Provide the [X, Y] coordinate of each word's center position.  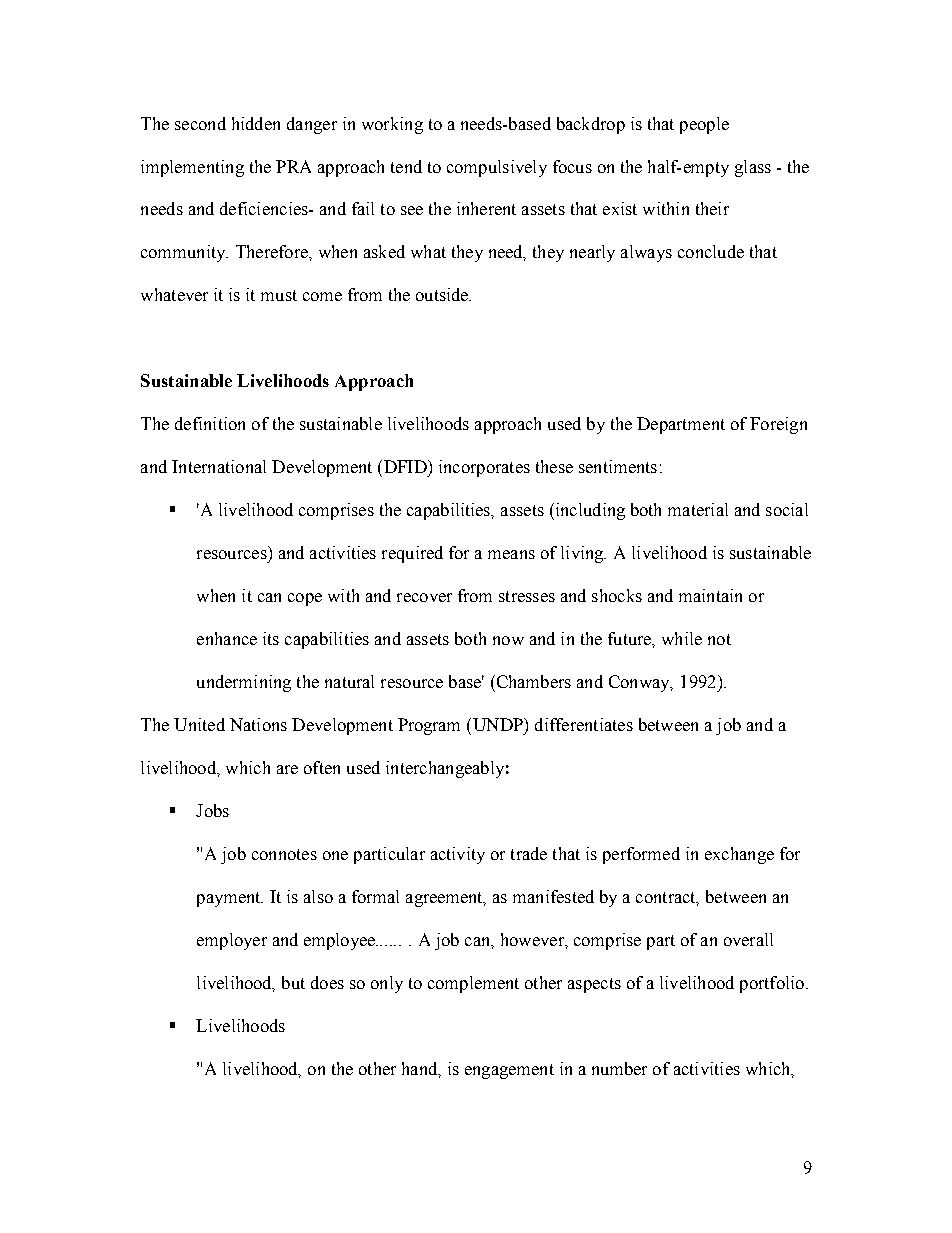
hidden [256, 123]
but [293, 982]
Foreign [778, 425]
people [704, 125]
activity [458, 855]
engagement [509, 1071]
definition [210, 423]
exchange [739, 855]
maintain [710, 595]
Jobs [212, 810]
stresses [527, 596]
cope [305, 599]
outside [443, 294]
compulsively [497, 168]
